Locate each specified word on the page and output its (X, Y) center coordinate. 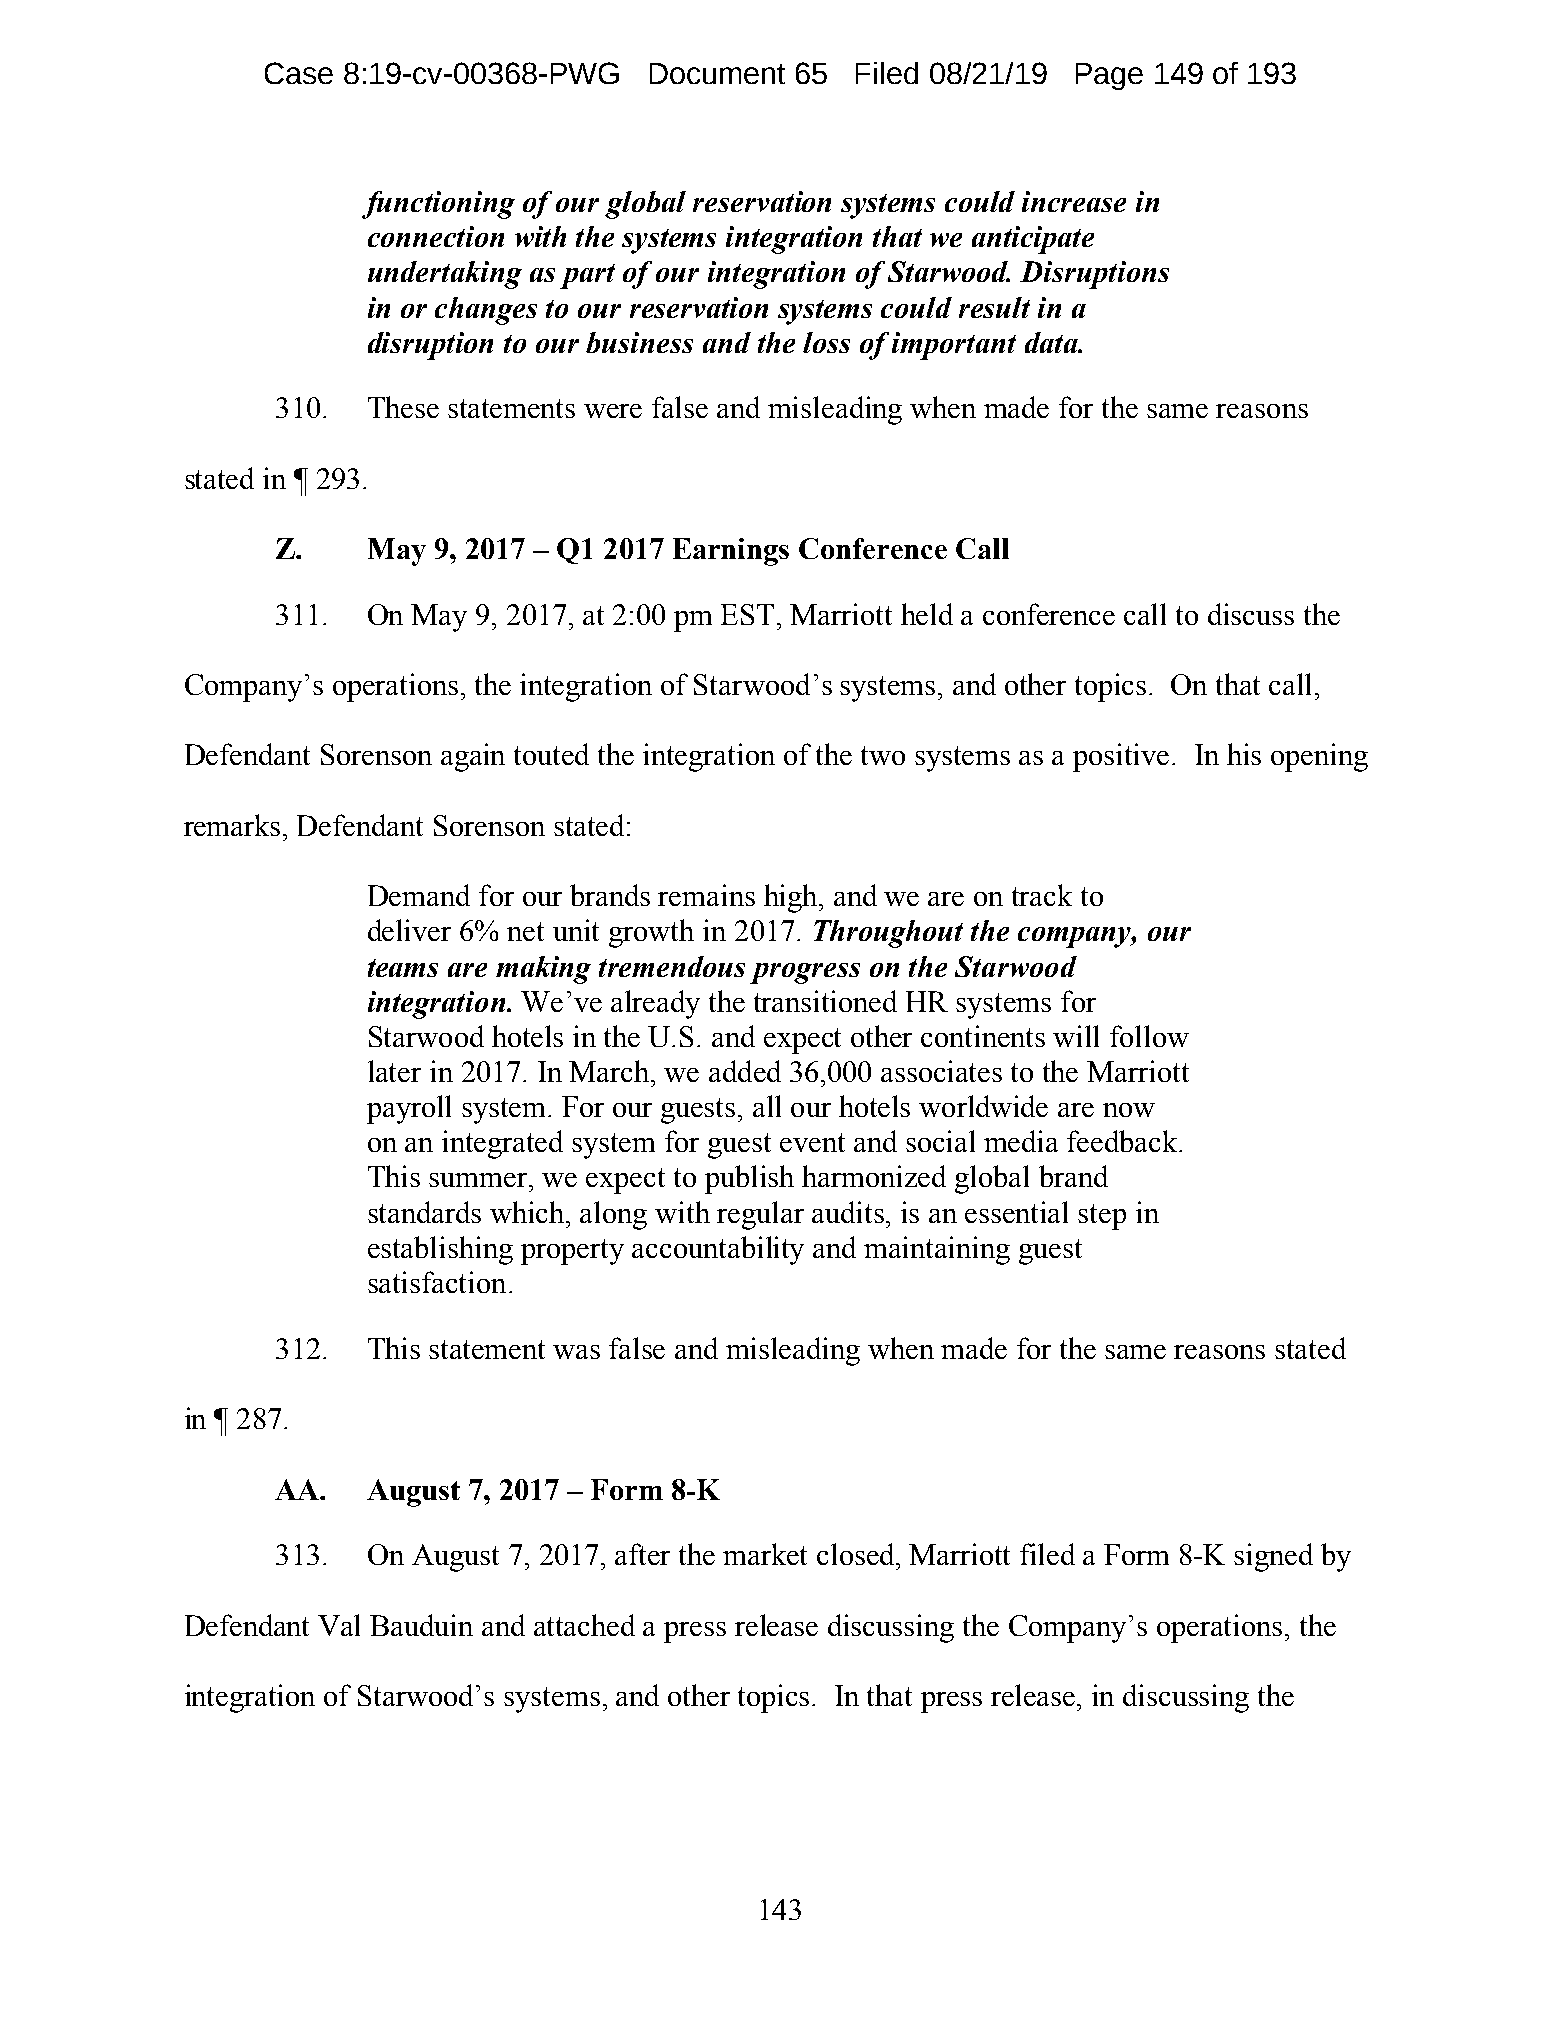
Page (1109, 76)
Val (339, 1625)
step (1102, 1217)
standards (424, 1212)
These (403, 407)
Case (299, 73)
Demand (419, 895)
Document (717, 73)
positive (1121, 757)
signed (1273, 1557)
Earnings (731, 552)
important (954, 346)
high (792, 898)
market (765, 1554)
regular (760, 1215)
